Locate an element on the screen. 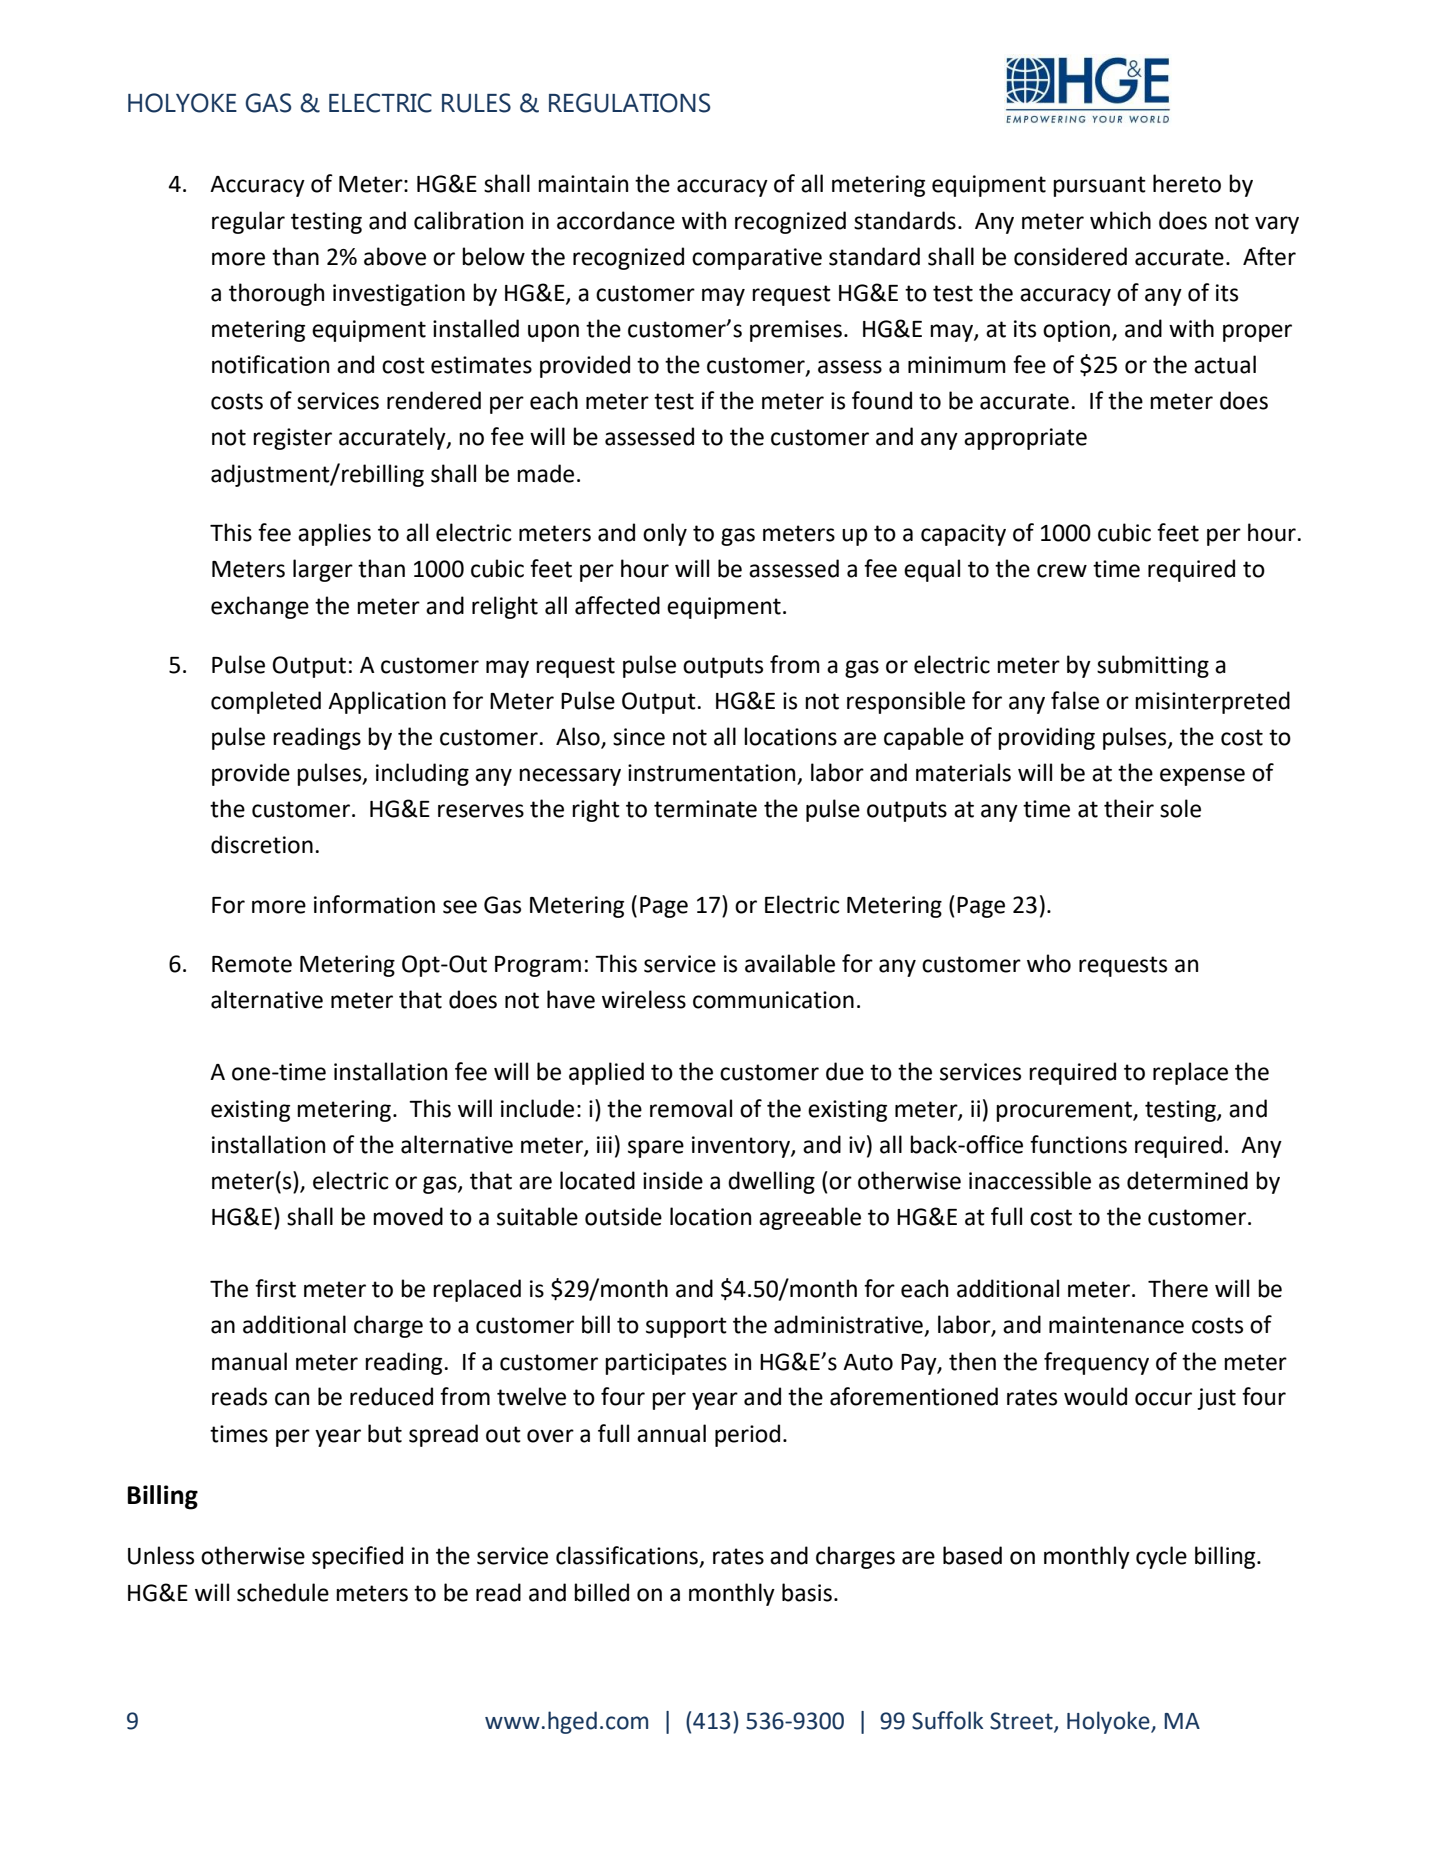  schedule is located at coordinates (283, 1592).
